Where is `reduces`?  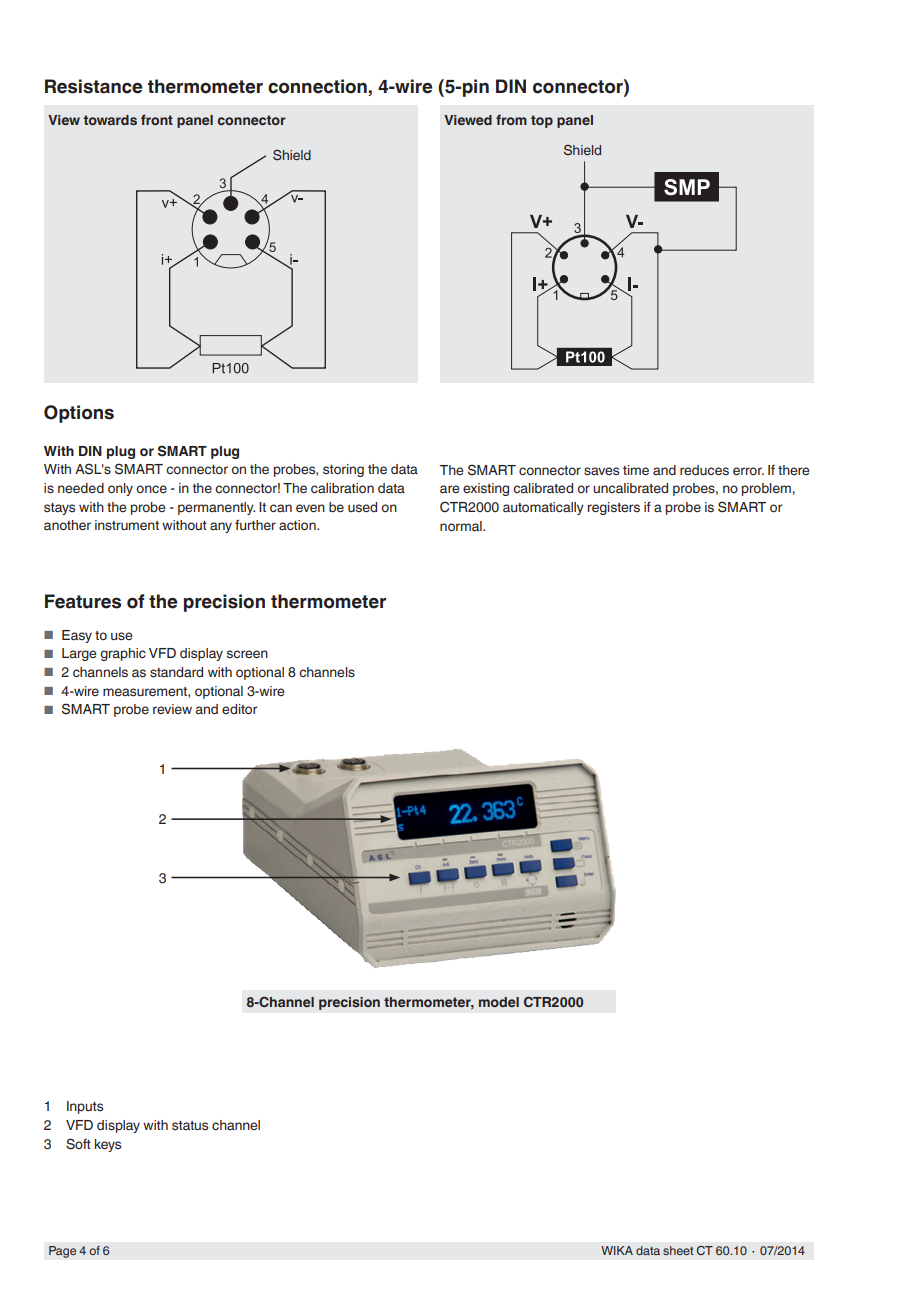 reduces is located at coordinates (704, 470).
